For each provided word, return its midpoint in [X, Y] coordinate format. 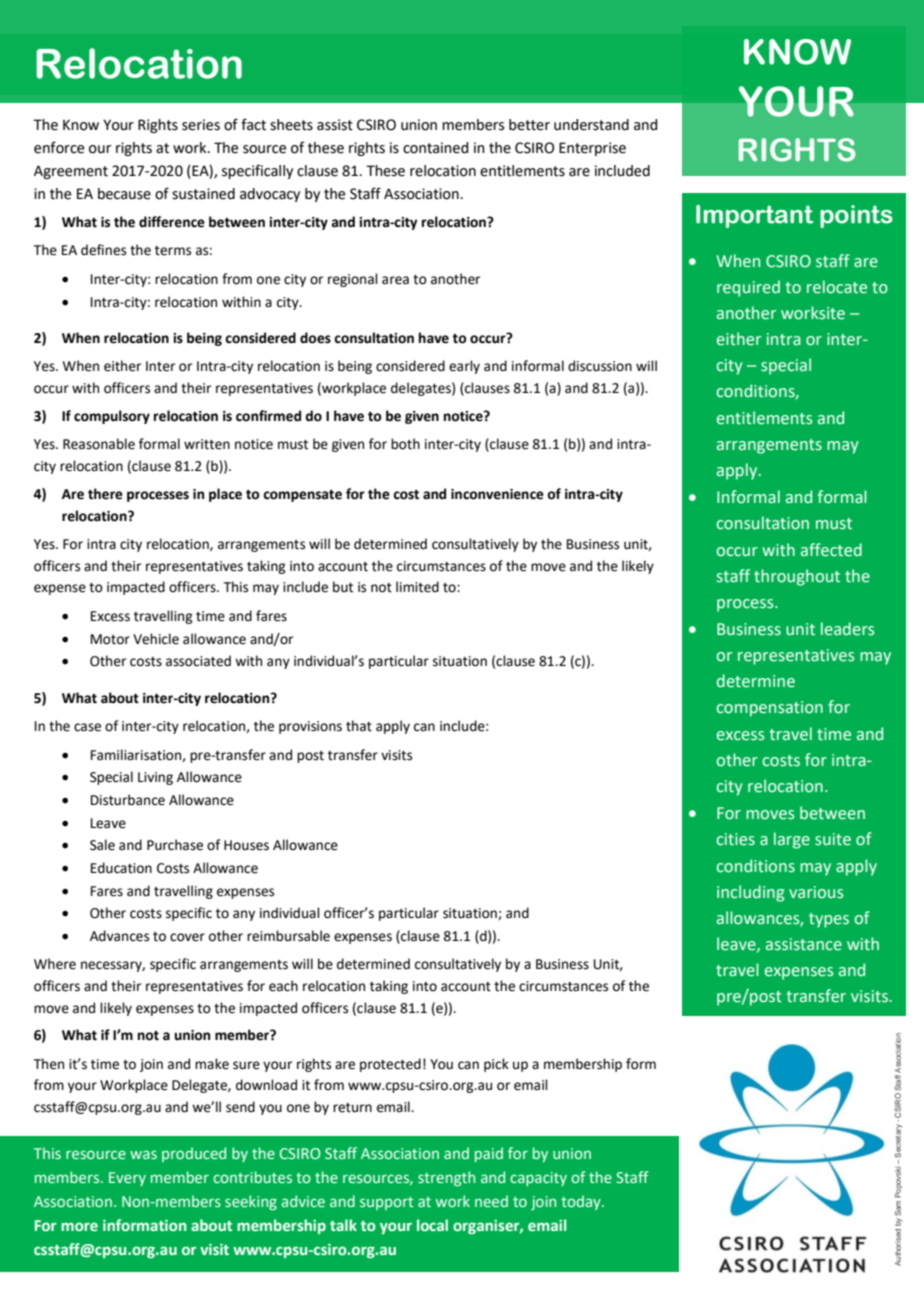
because [124, 194]
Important [754, 216]
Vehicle [156, 639]
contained [435, 148]
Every [127, 1179]
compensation [770, 709]
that [359, 726]
